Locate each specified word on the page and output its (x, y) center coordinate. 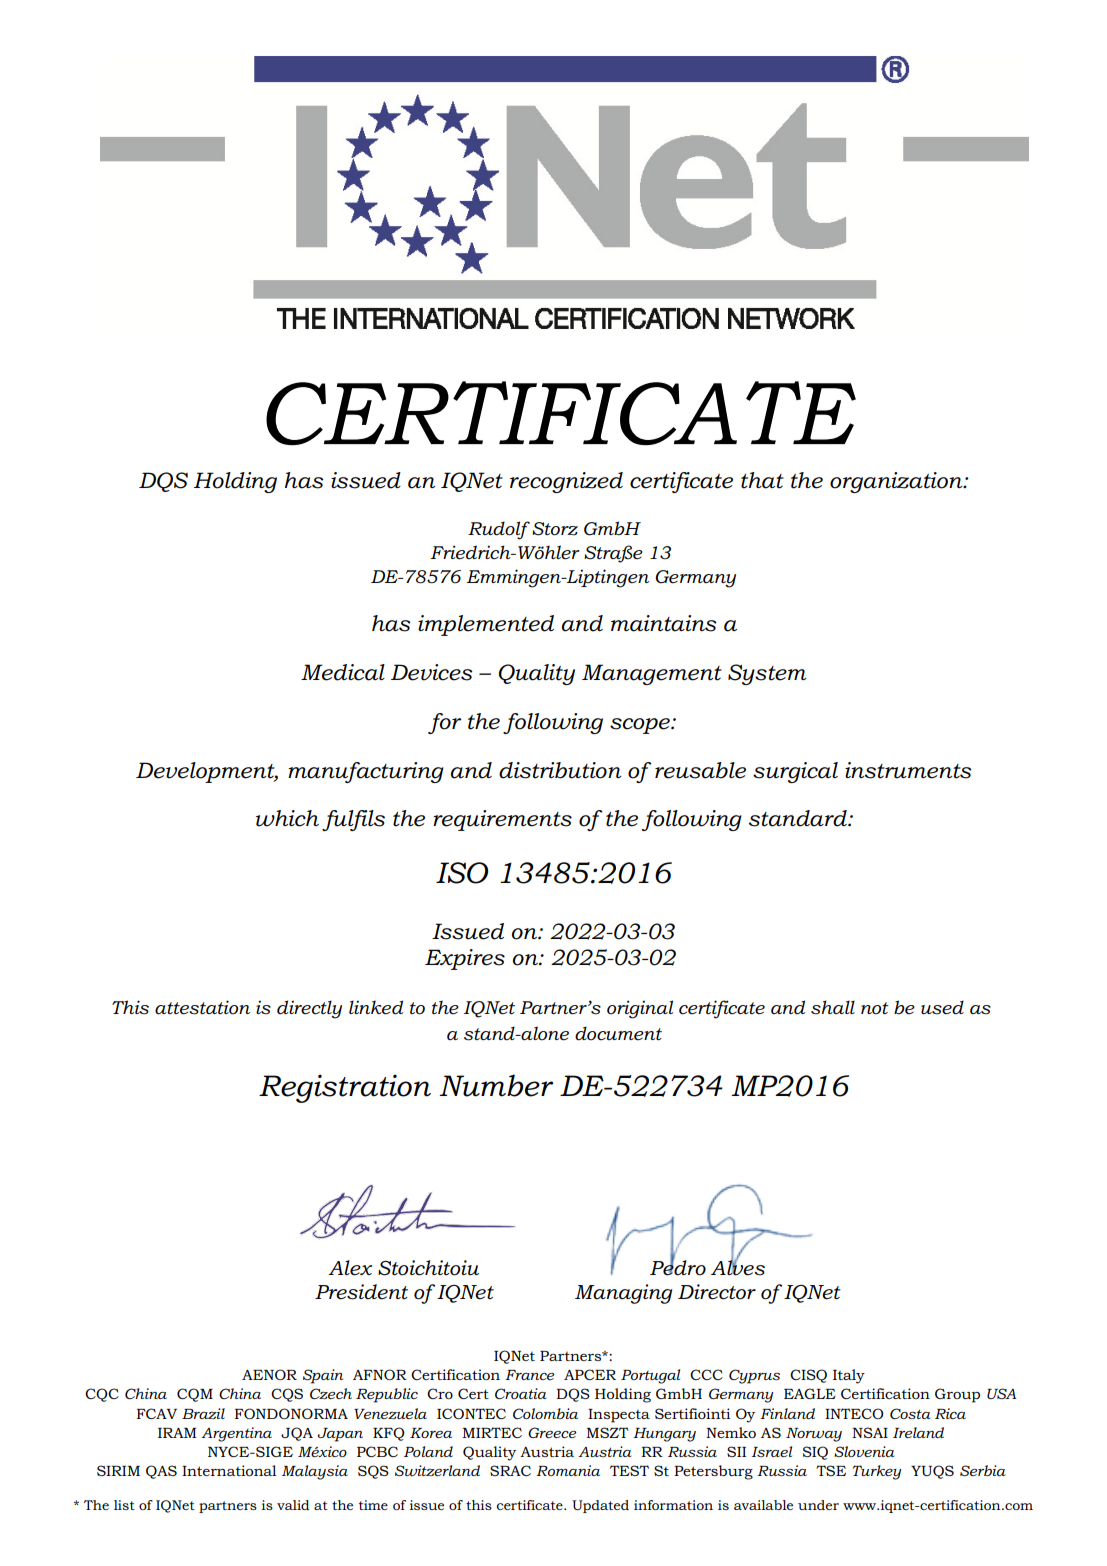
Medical (343, 672)
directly (309, 1009)
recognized (566, 482)
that (762, 480)
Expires (465, 959)
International (229, 1470)
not (875, 1008)
